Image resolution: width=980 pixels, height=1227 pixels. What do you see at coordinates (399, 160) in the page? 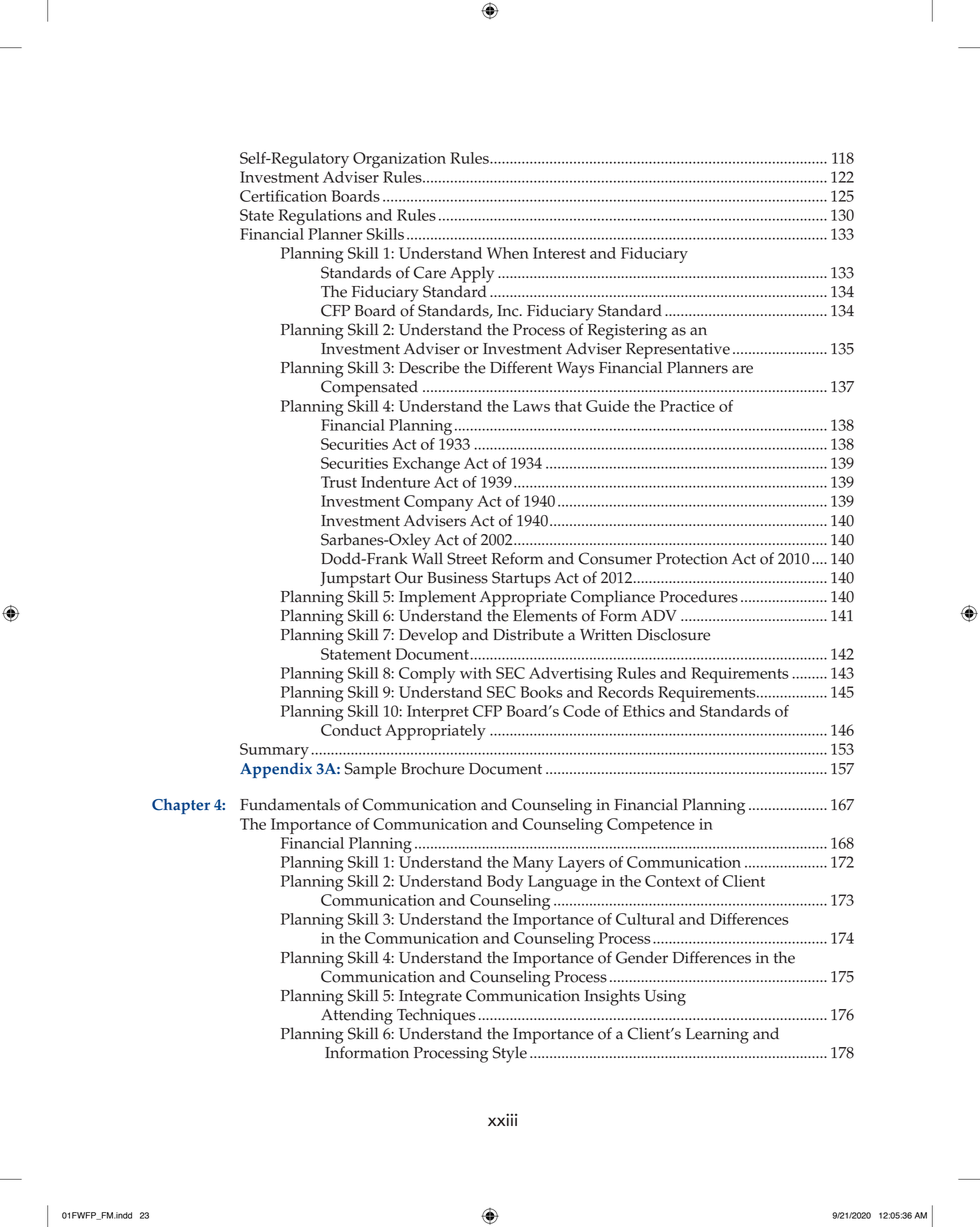
I see `Organization` at bounding box center [399, 160].
